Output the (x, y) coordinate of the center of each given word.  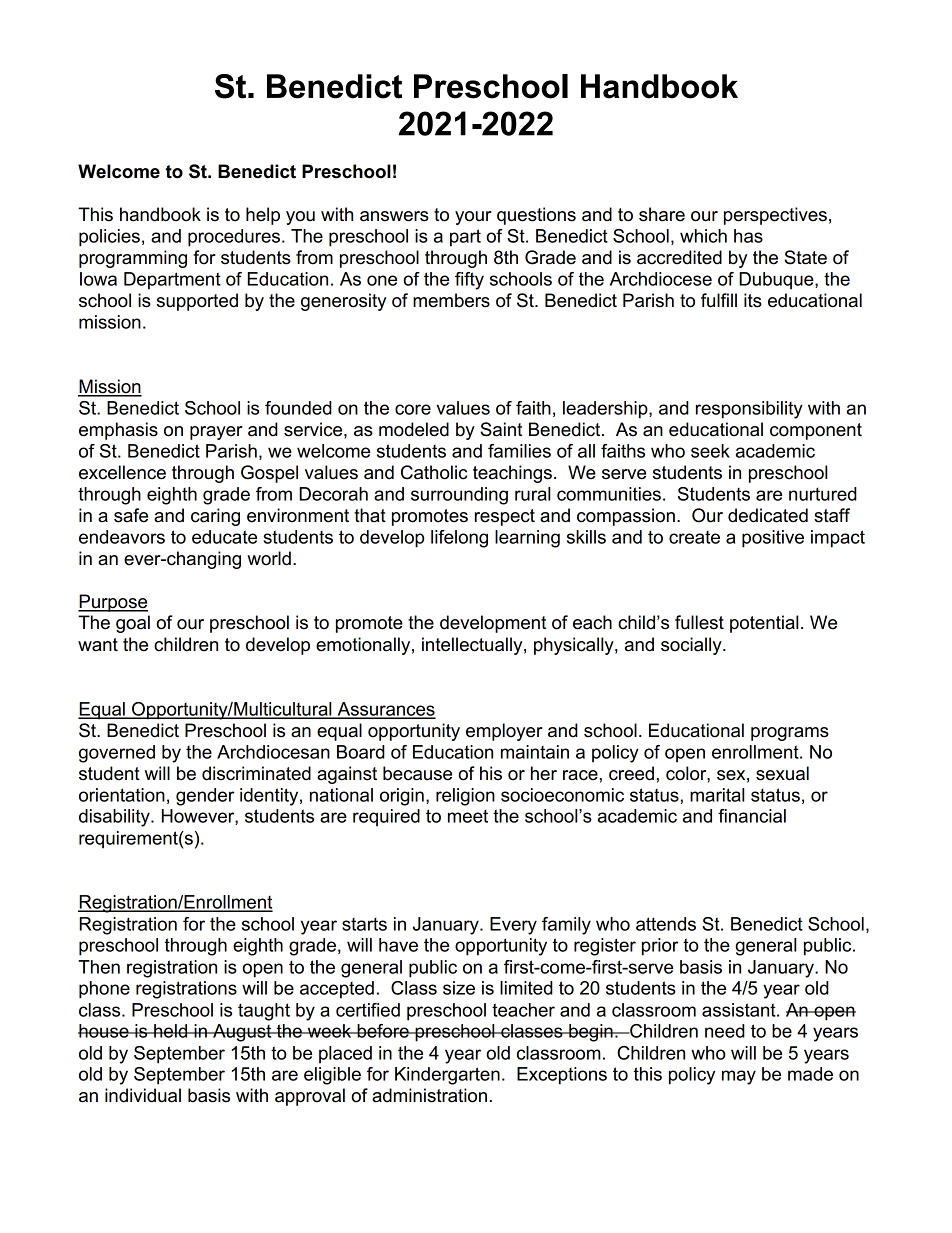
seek (710, 451)
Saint (501, 429)
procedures (234, 238)
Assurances (385, 710)
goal (133, 624)
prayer (216, 433)
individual (143, 1095)
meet (468, 816)
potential (764, 624)
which (703, 236)
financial (752, 816)
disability (115, 818)
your (473, 218)
